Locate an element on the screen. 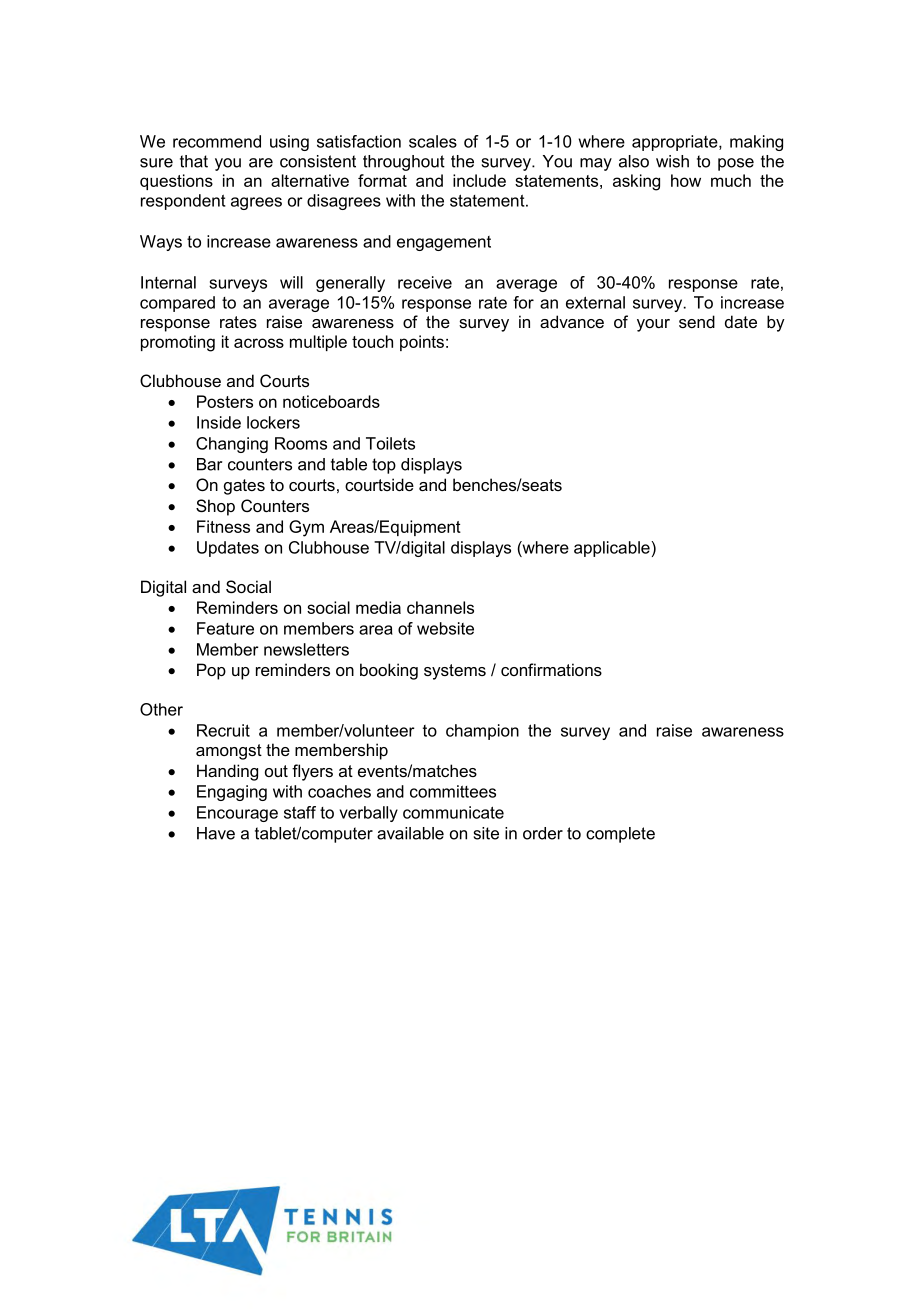 Image resolution: width=924 pixels, height=1309 pixels. points is located at coordinates (422, 343).
